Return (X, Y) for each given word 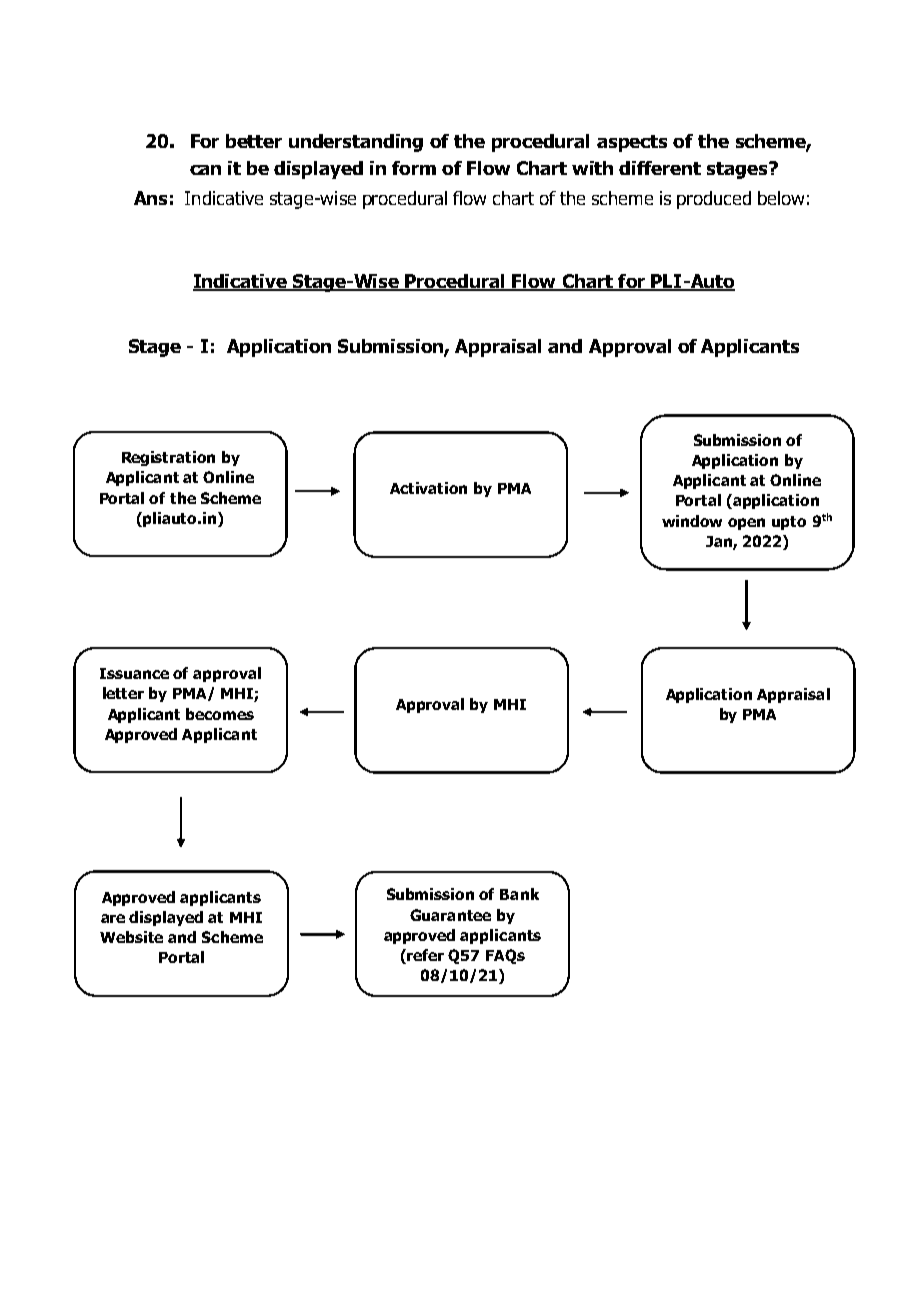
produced (714, 200)
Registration (168, 458)
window (692, 521)
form (414, 168)
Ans (150, 198)
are (113, 918)
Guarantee (450, 915)
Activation (428, 488)
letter (123, 693)
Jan (720, 542)
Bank (519, 894)
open (746, 524)
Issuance (134, 673)
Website (131, 937)
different (660, 168)
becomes (220, 714)
